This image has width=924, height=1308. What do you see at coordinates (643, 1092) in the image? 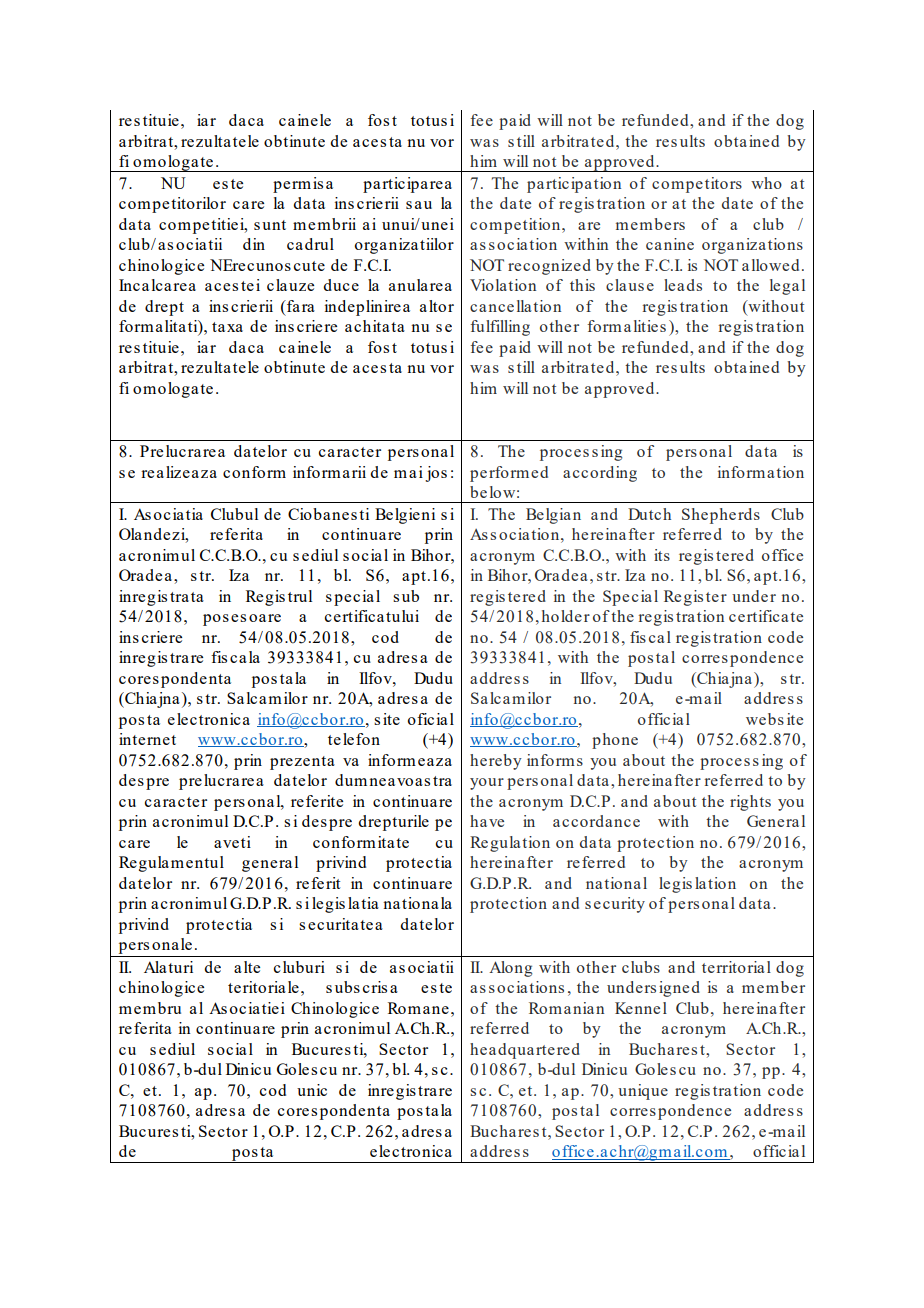
I see `unique` at bounding box center [643, 1092].
